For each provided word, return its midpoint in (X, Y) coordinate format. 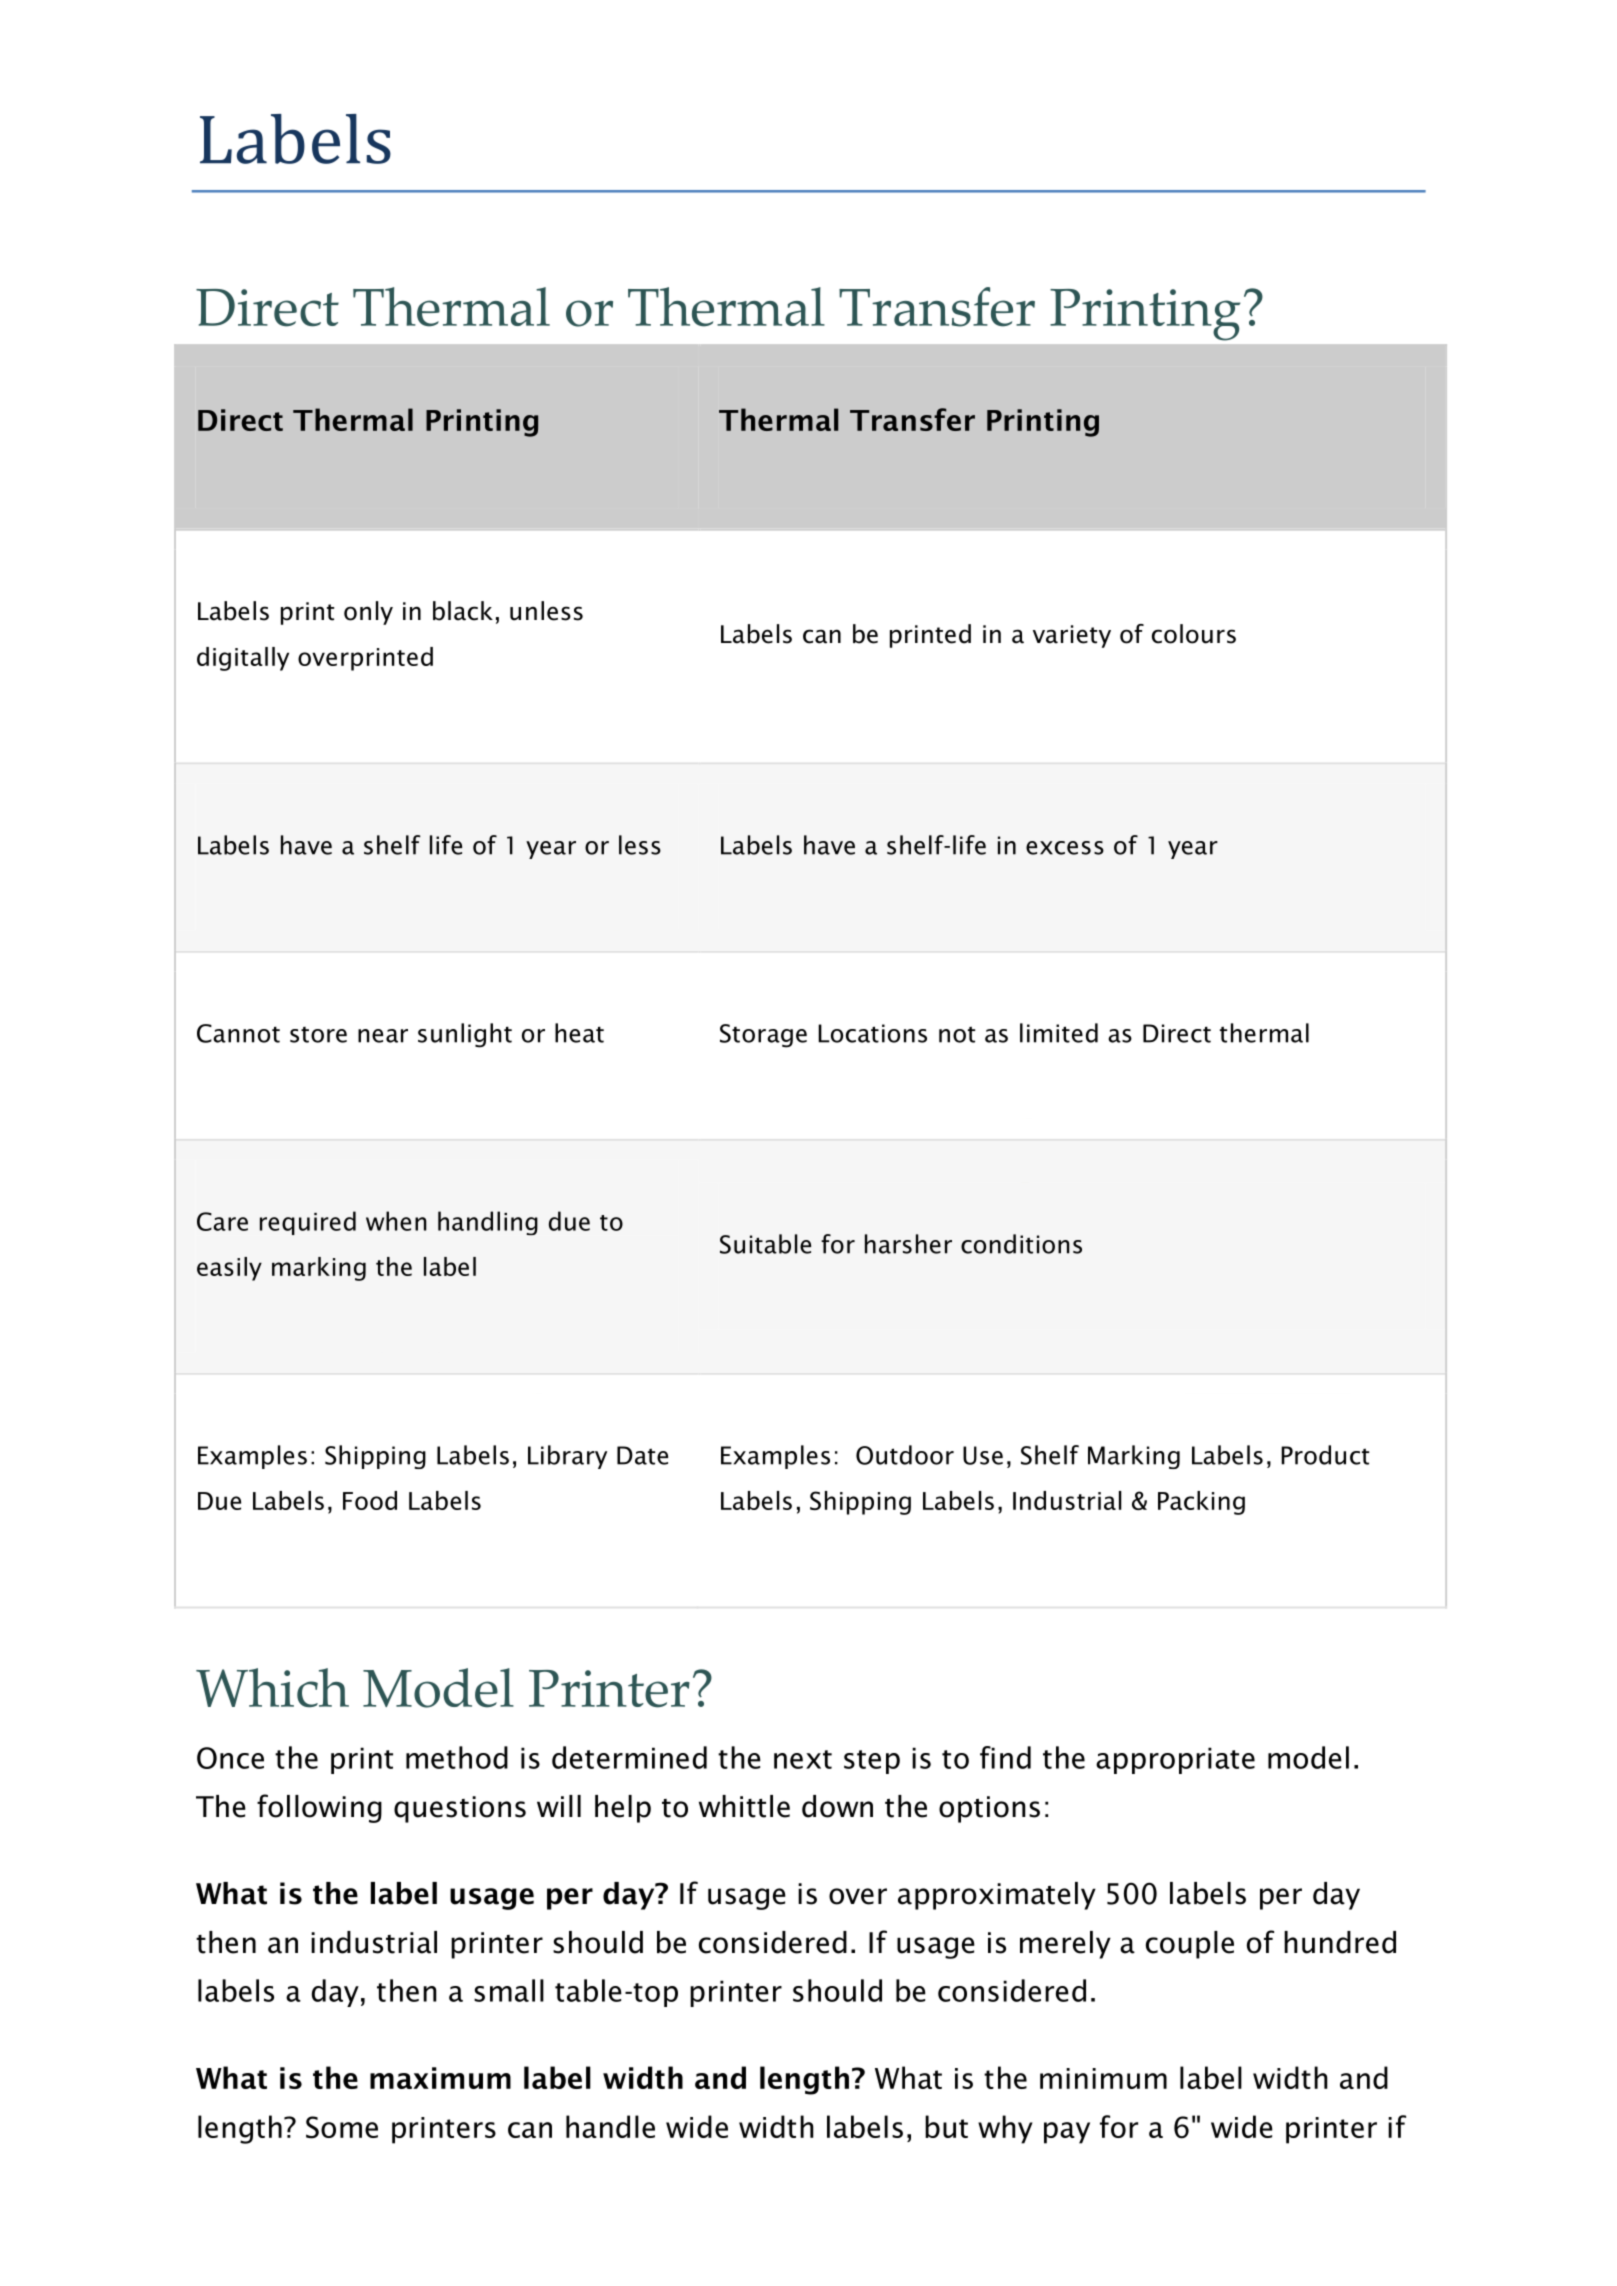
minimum (1103, 2078)
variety (1072, 636)
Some (342, 2127)
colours (1194, 634)
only (368, 613)
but (946, 2126)
